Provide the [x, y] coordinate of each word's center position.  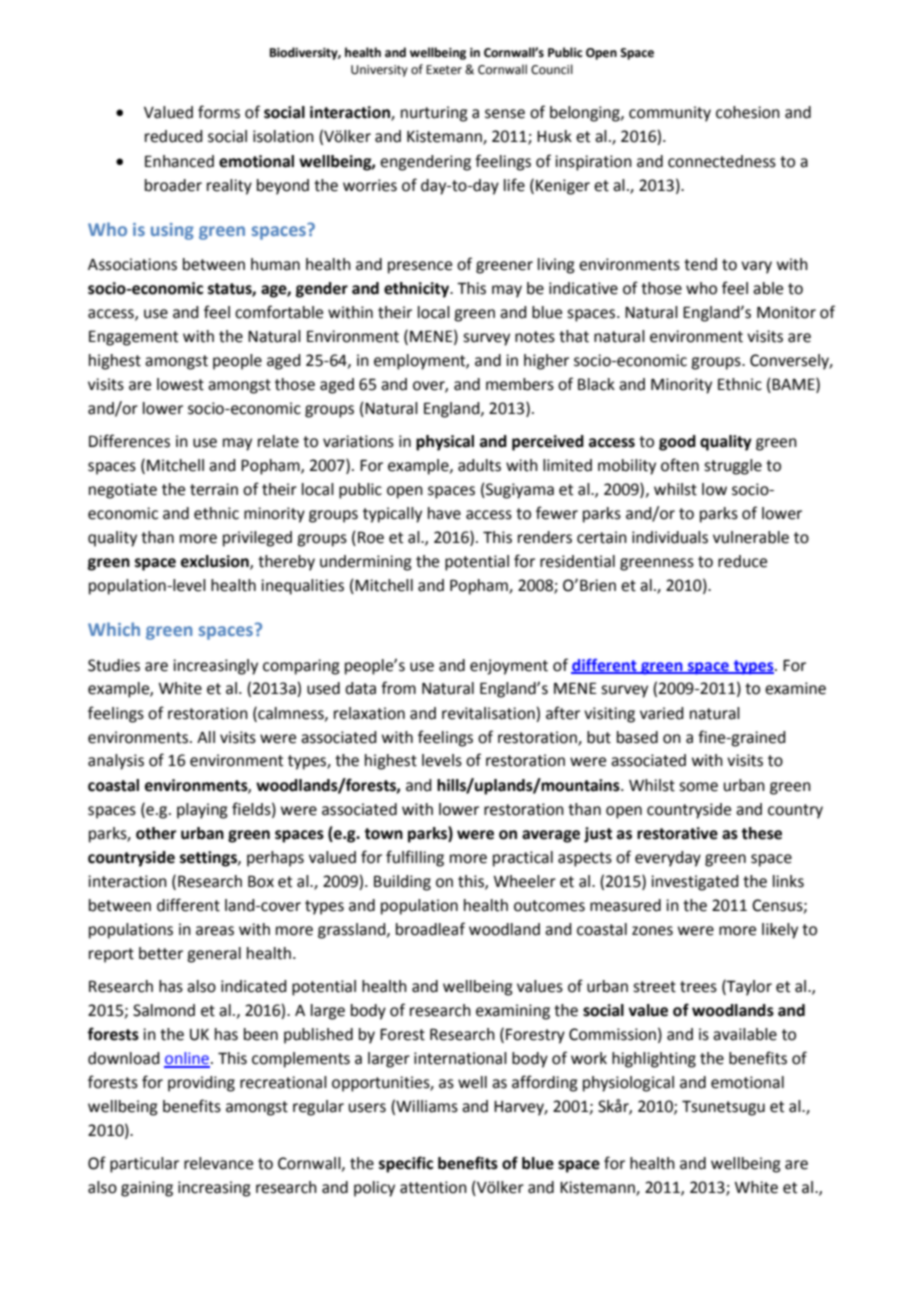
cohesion [748, 112]
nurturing [434, 114]
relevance [218, 1163]
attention [433, 1187]
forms [219, 112]
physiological [628, 1084]
